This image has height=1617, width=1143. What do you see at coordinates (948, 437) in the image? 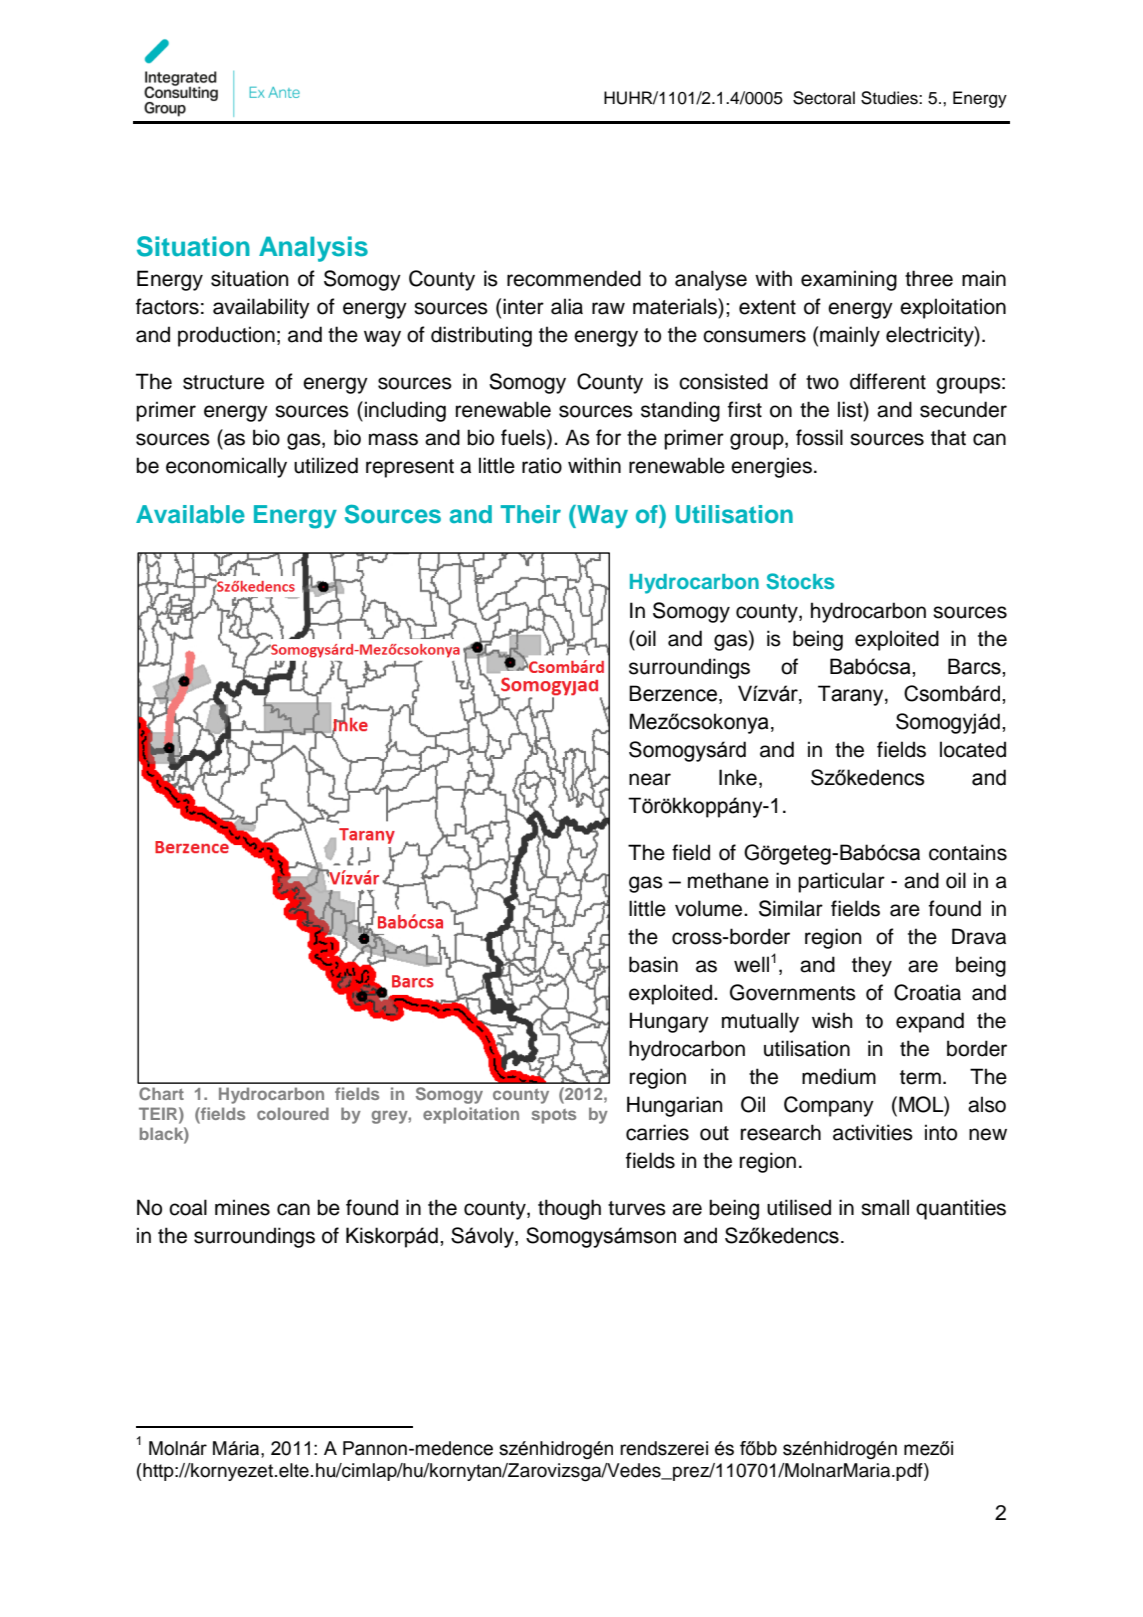
I see `that` at bounding box center [948, 437].
